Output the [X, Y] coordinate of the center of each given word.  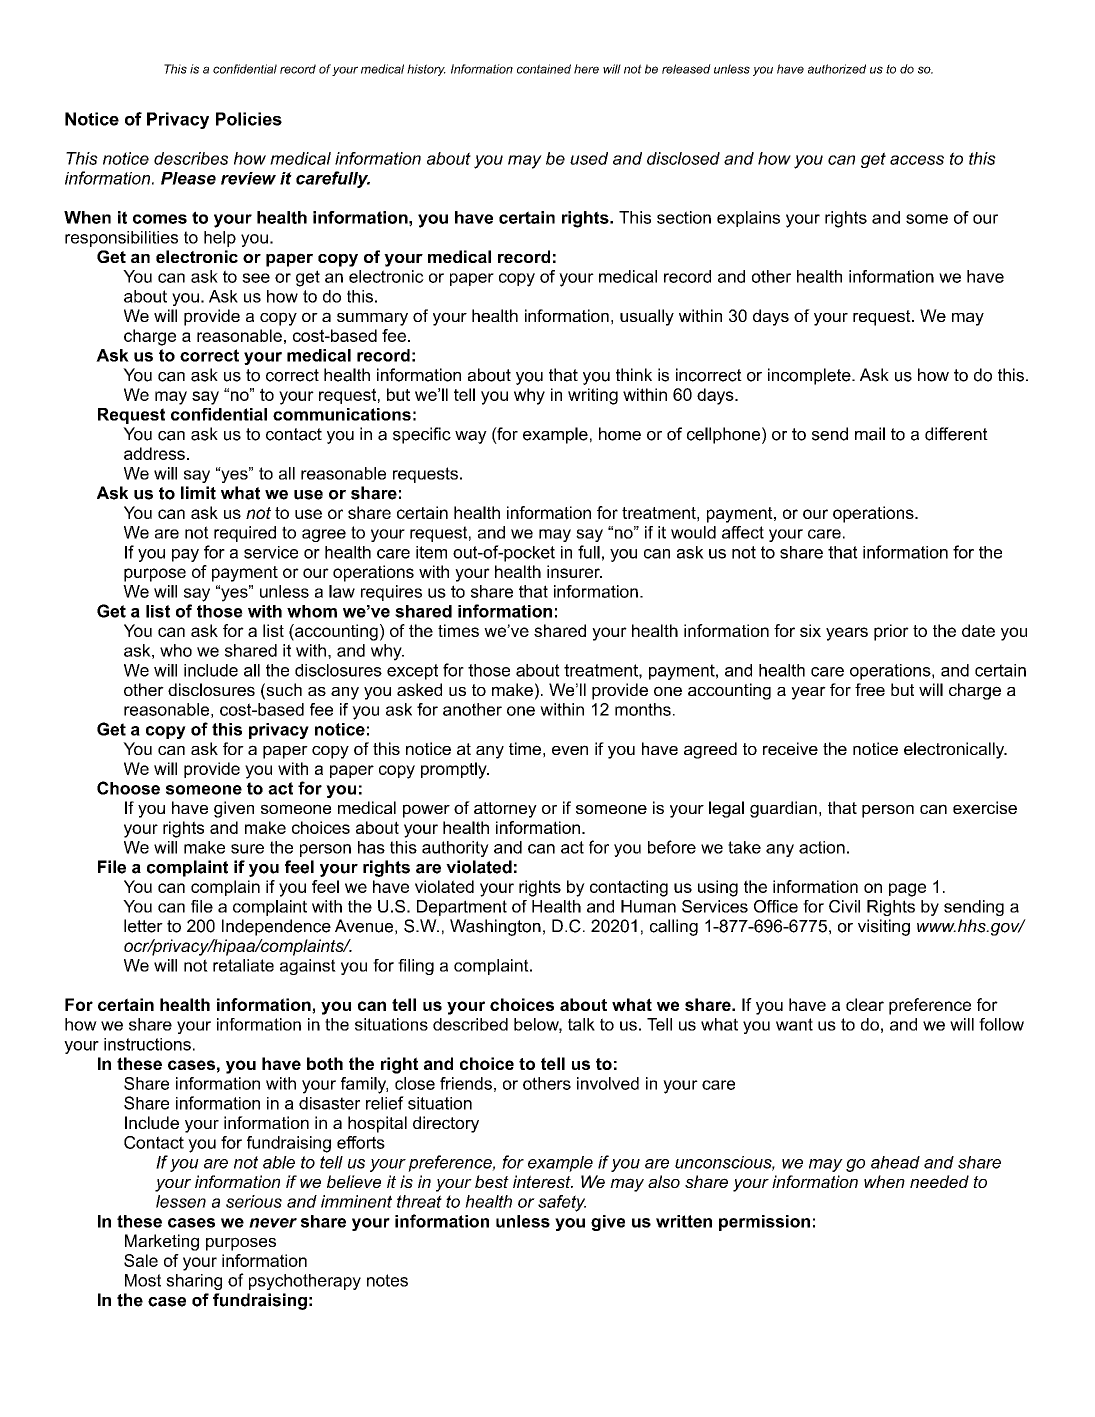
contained [544, 69]
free [870, 689]
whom [312, 611]
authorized [837, 69]
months [643, 709]
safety [562, 1203]
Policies [249, 119]
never [273, 1223]
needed [939, 1181]
